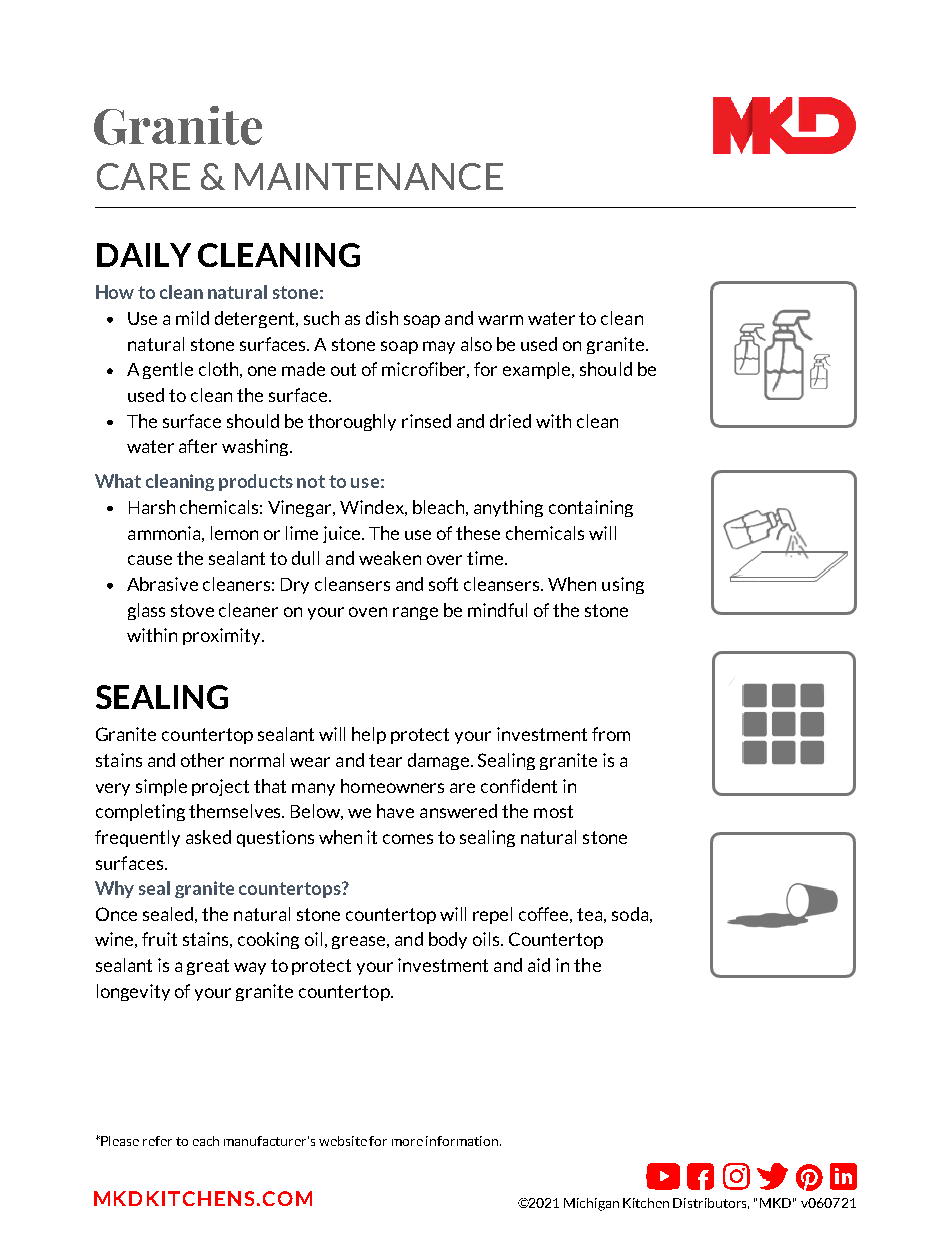 This image has height=1233, width=952. I want to click on MAINTENANCE, so click(369, 176).
